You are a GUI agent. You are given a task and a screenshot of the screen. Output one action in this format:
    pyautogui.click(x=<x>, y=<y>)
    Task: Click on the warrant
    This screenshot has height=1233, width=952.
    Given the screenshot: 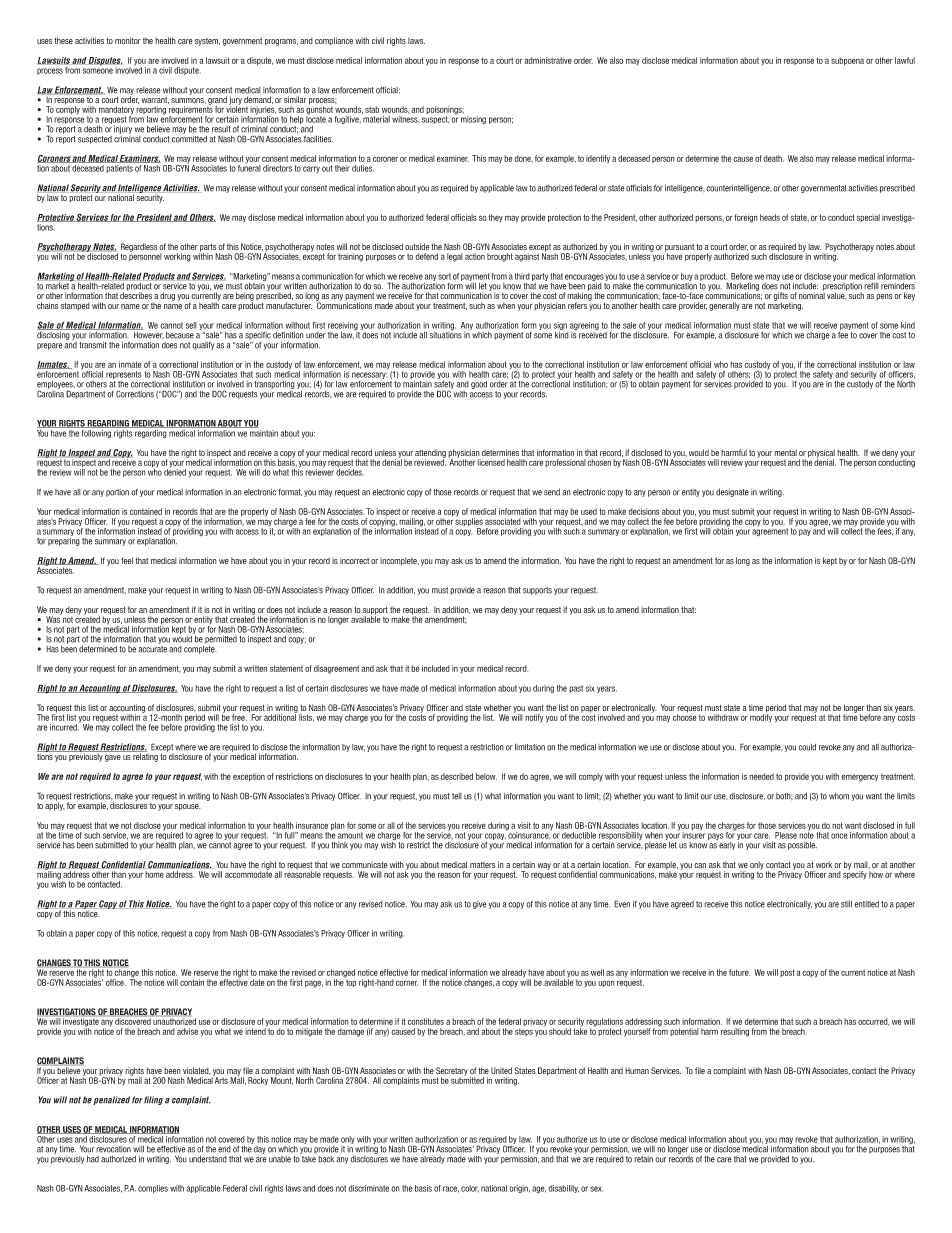 What is the action you would take?
    pyautogui.click(x=155, y=100)
